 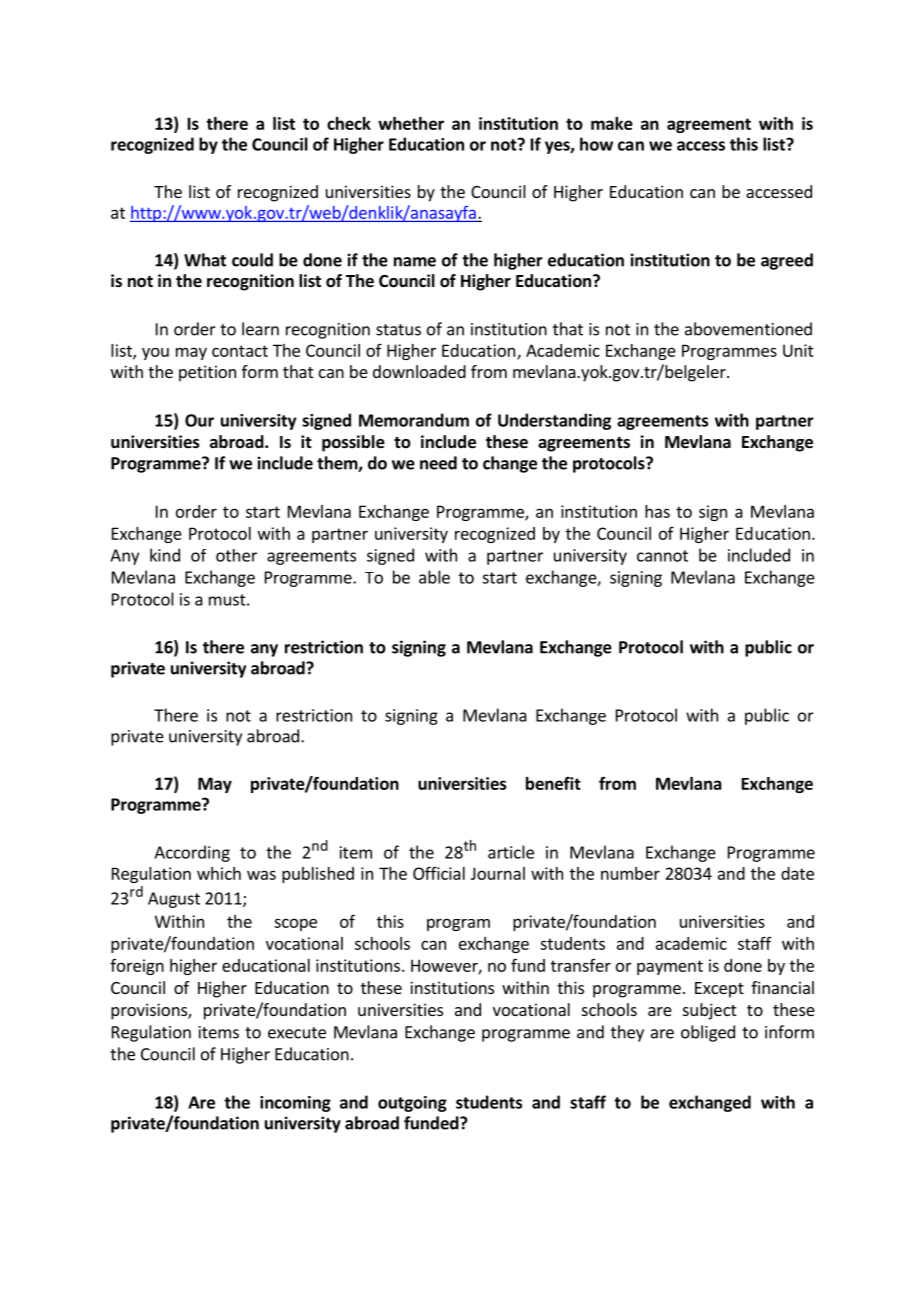 I want to click on check, so click(x=349, y=123).
